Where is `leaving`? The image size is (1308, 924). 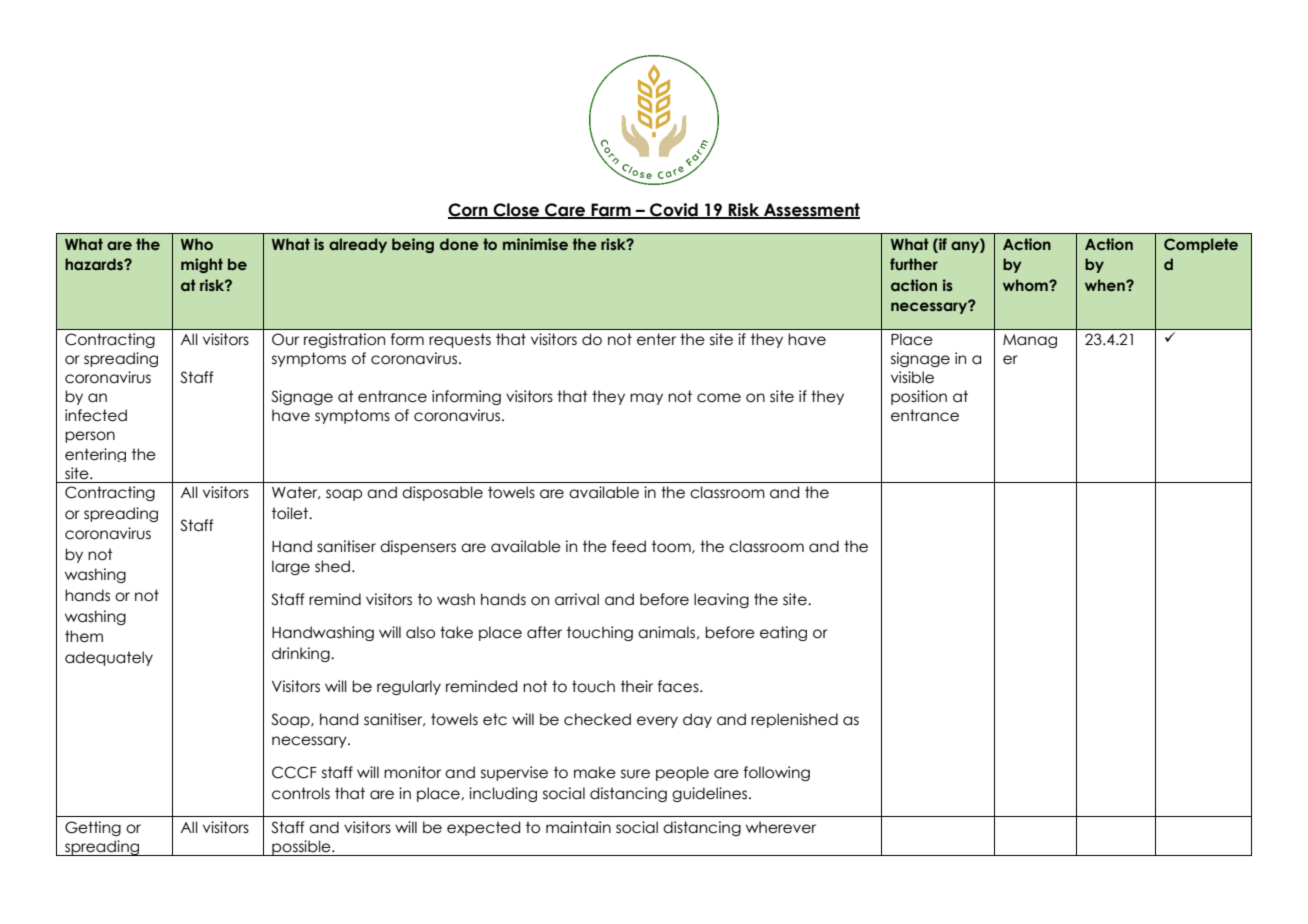
leaving is located at coordinates (721, 600).
